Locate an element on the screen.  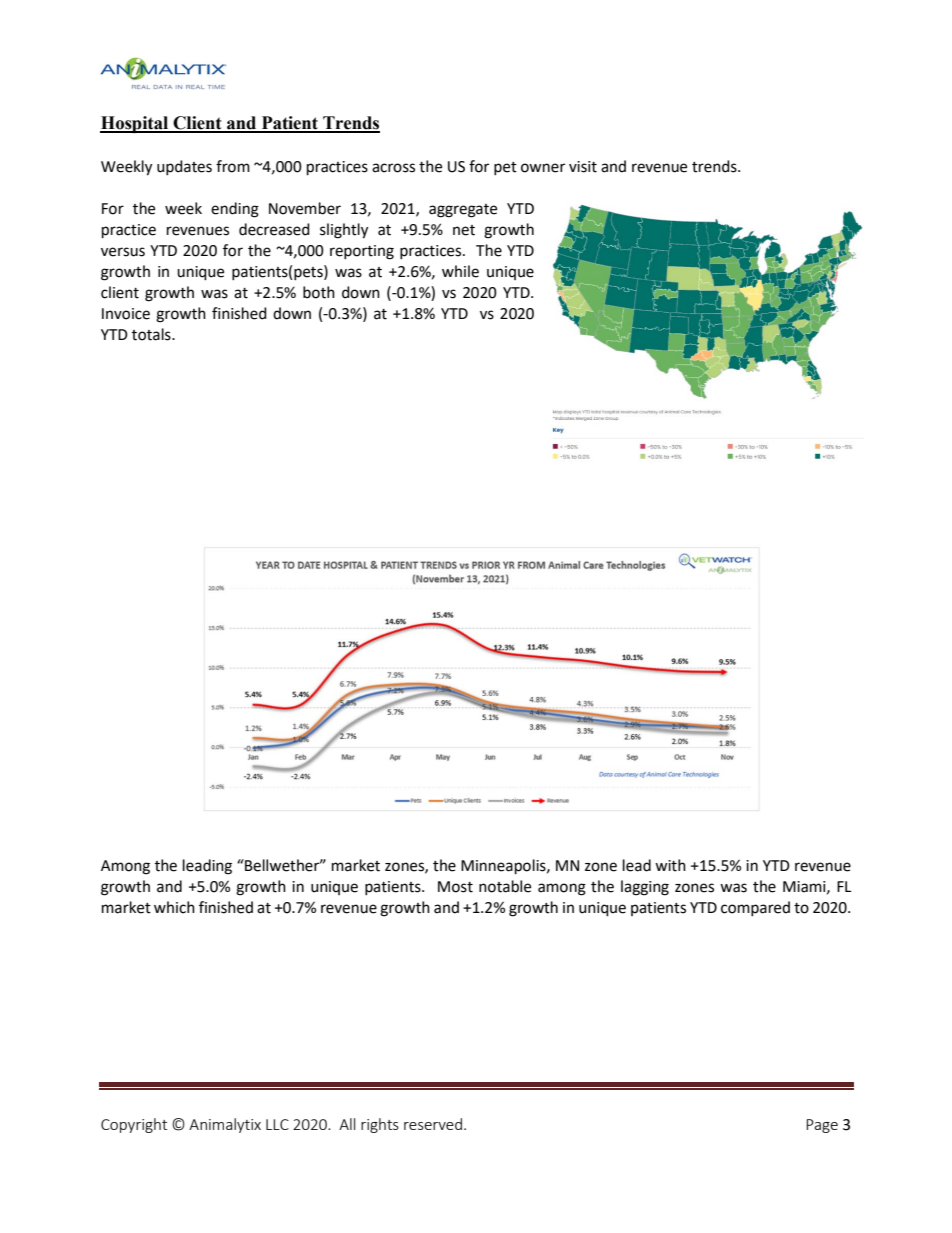
LLC is located at coordinates (277, 1124).
